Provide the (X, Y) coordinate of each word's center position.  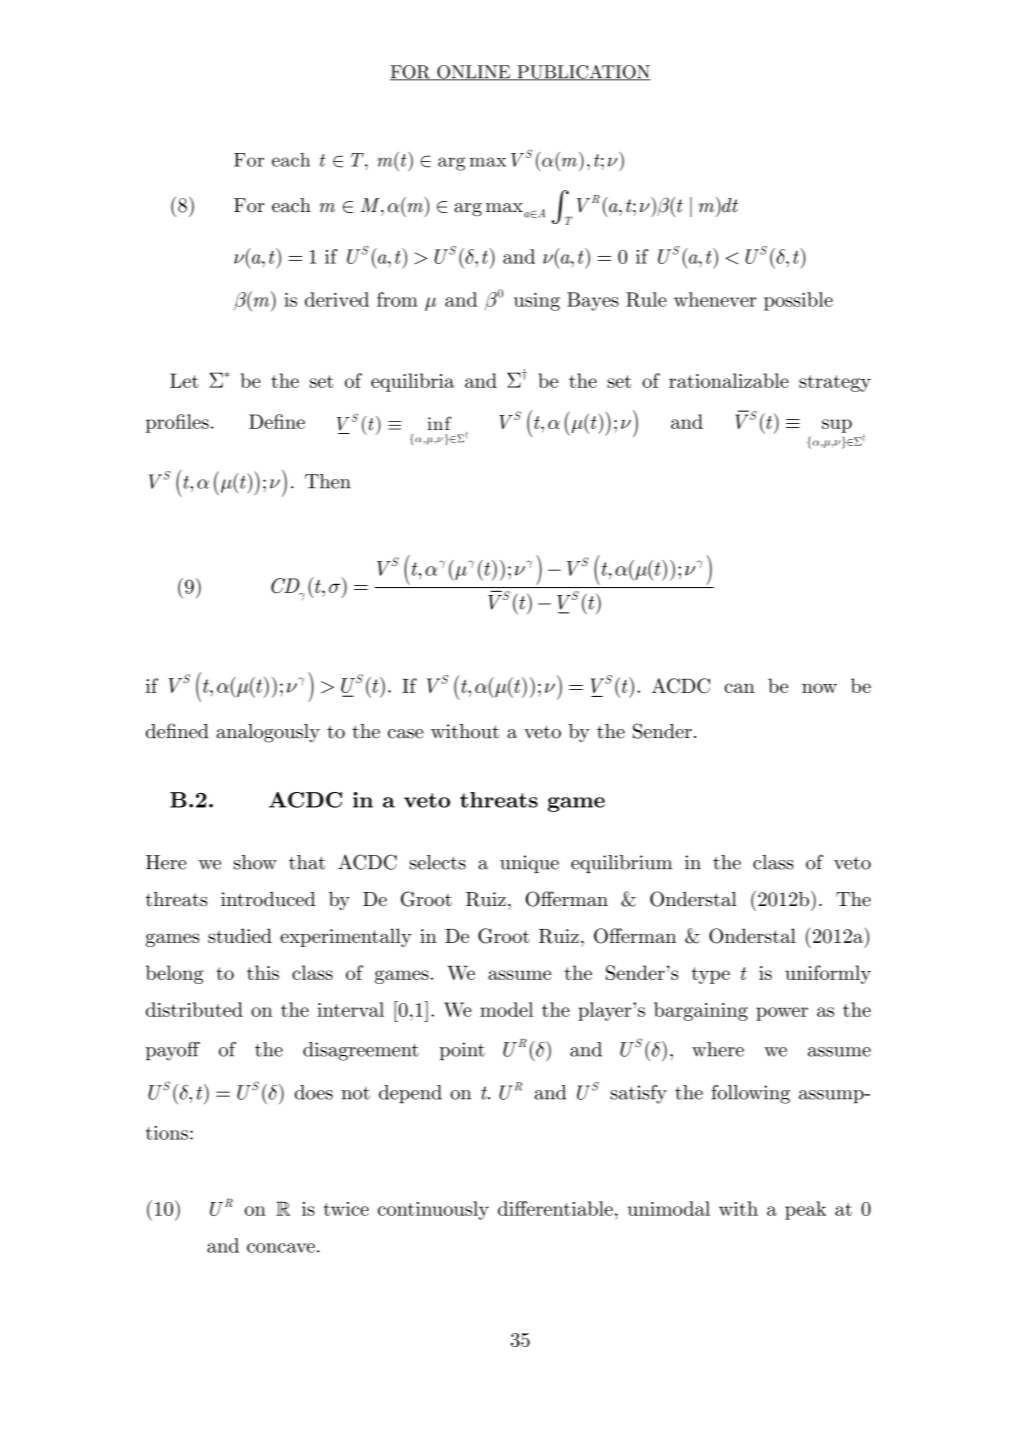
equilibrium (621, 864)
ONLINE (474, 73)
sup (837, 426)
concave (281, 1248)
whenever (715, 299)
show (255, 862)
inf (439, 423)
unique (529, 864)
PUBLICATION (583, 73)
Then (328, 481)
